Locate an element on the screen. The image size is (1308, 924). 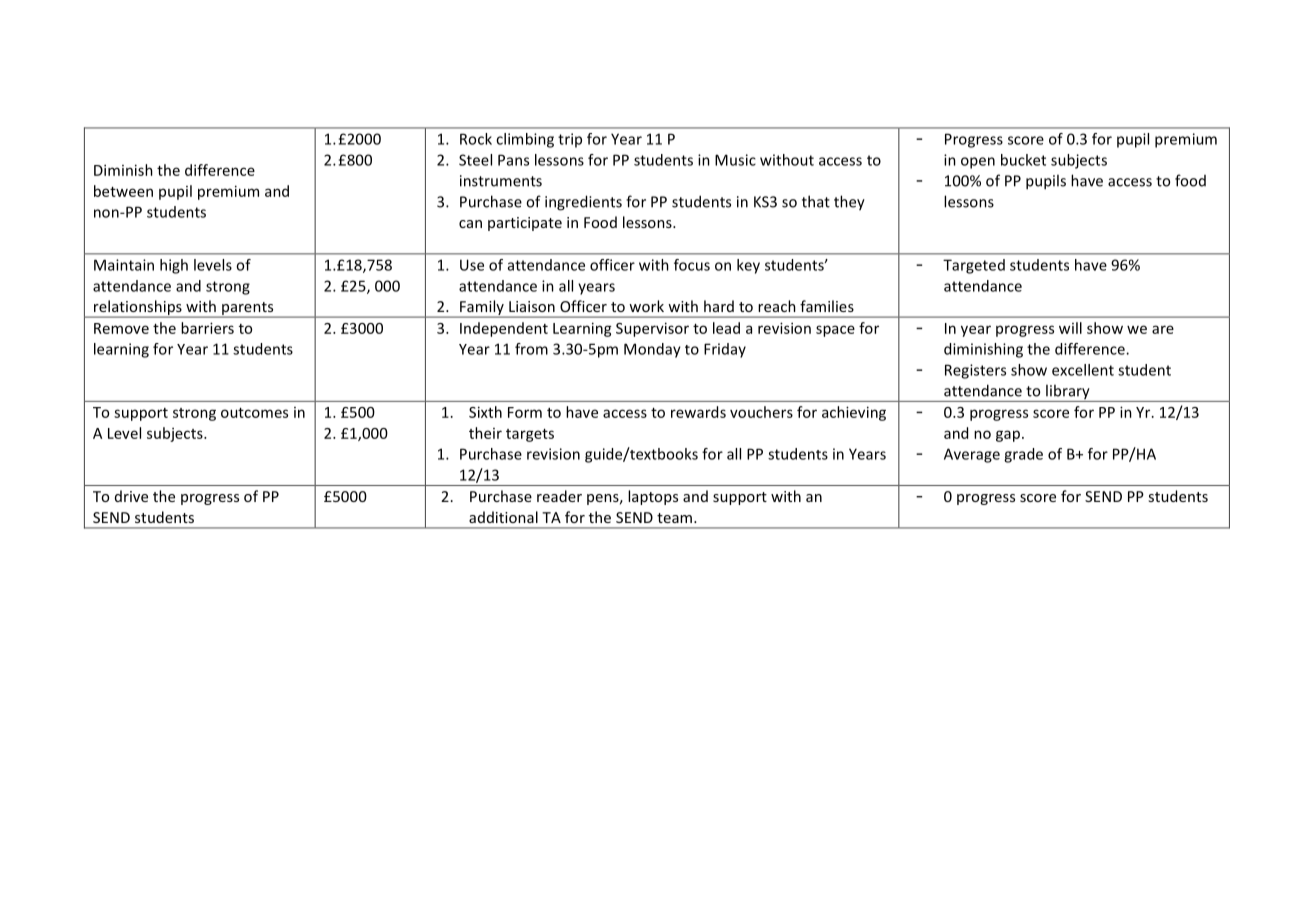
trip is located at coordinates (570, 140).
